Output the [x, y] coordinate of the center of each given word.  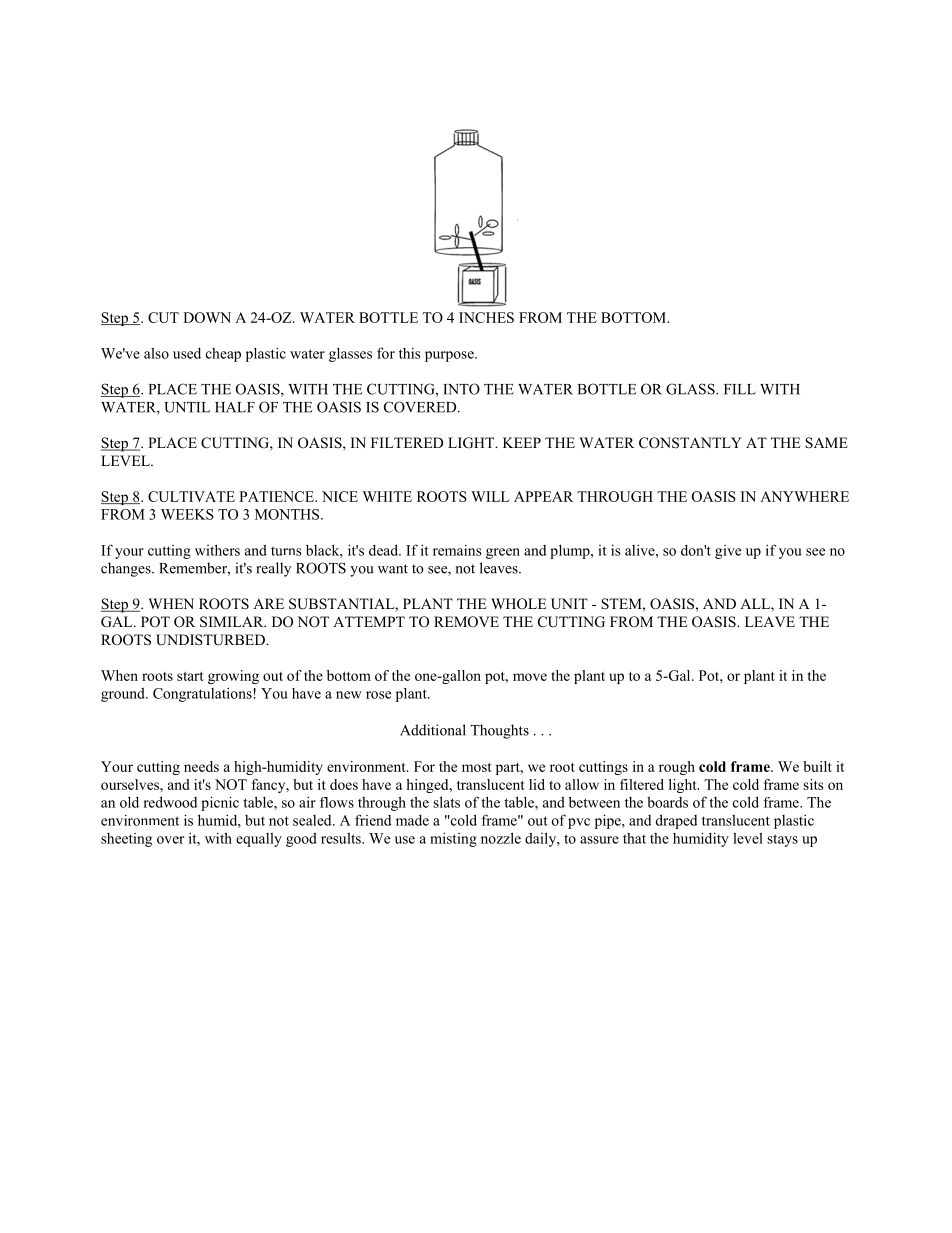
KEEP [522, 442]
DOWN [207, 317]
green [503, 553]
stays [782, 840]
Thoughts [499, 731]
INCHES [486, 317]
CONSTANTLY [690, 443]
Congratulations [203, 695]
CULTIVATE [191, 496]
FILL [740, 389]
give [728, 552]
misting [453, 840]
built [817, 766]
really [273, 569]
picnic [220, 803]
